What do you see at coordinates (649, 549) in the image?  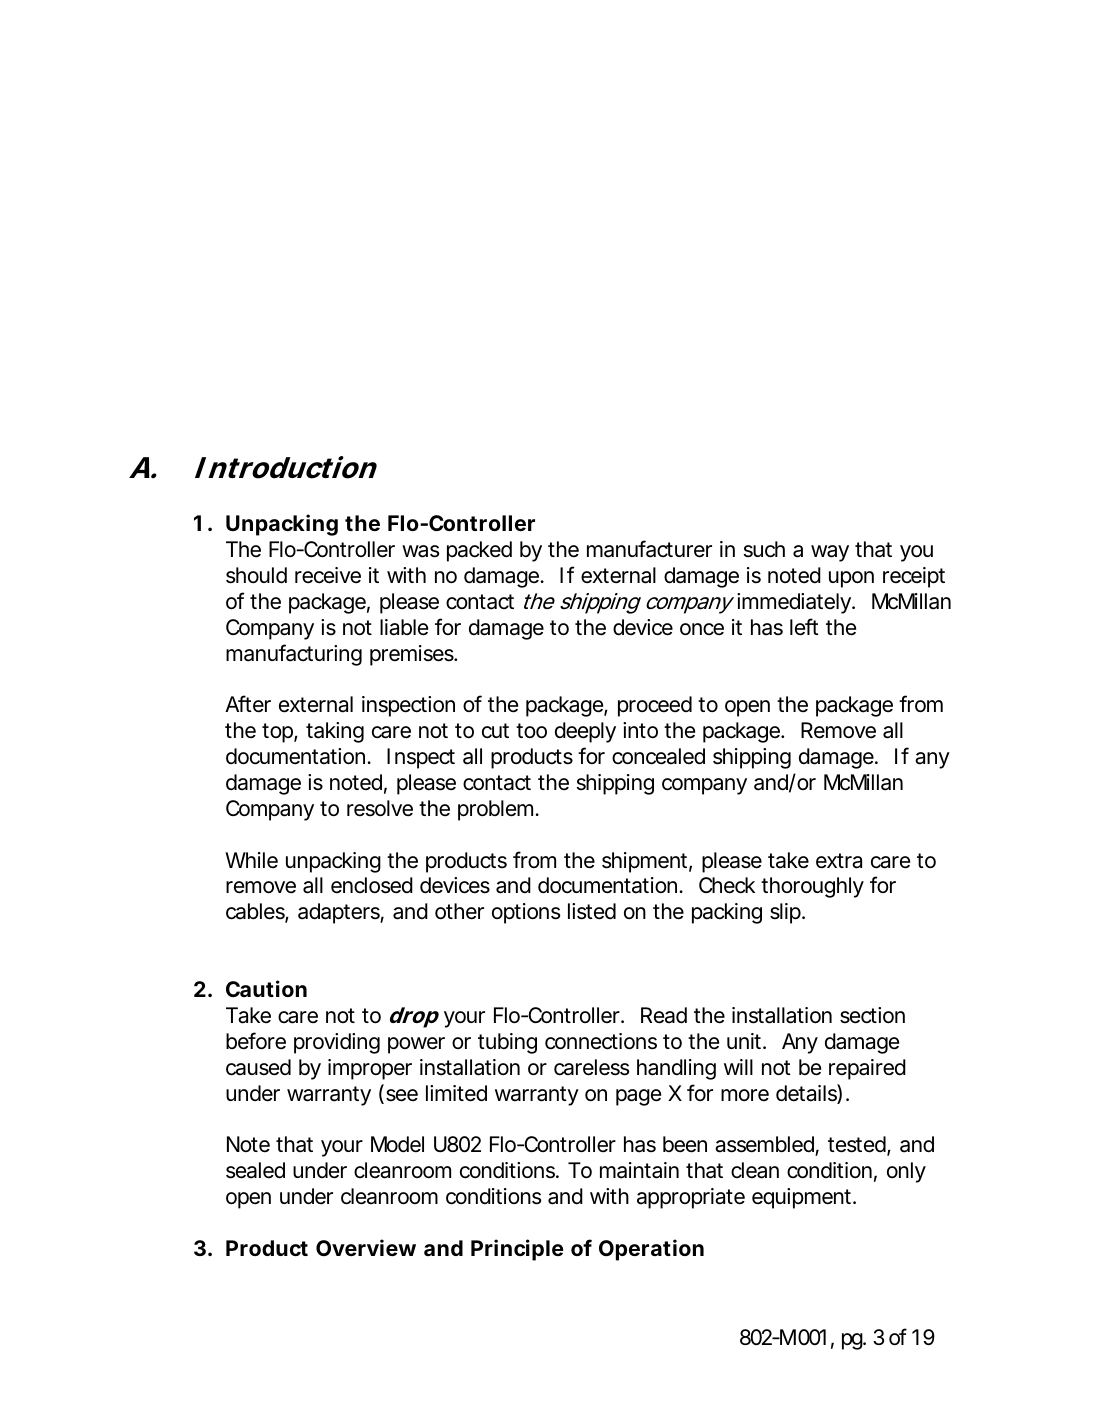 I see `manufacturer` at bounding box center [649, 549].
